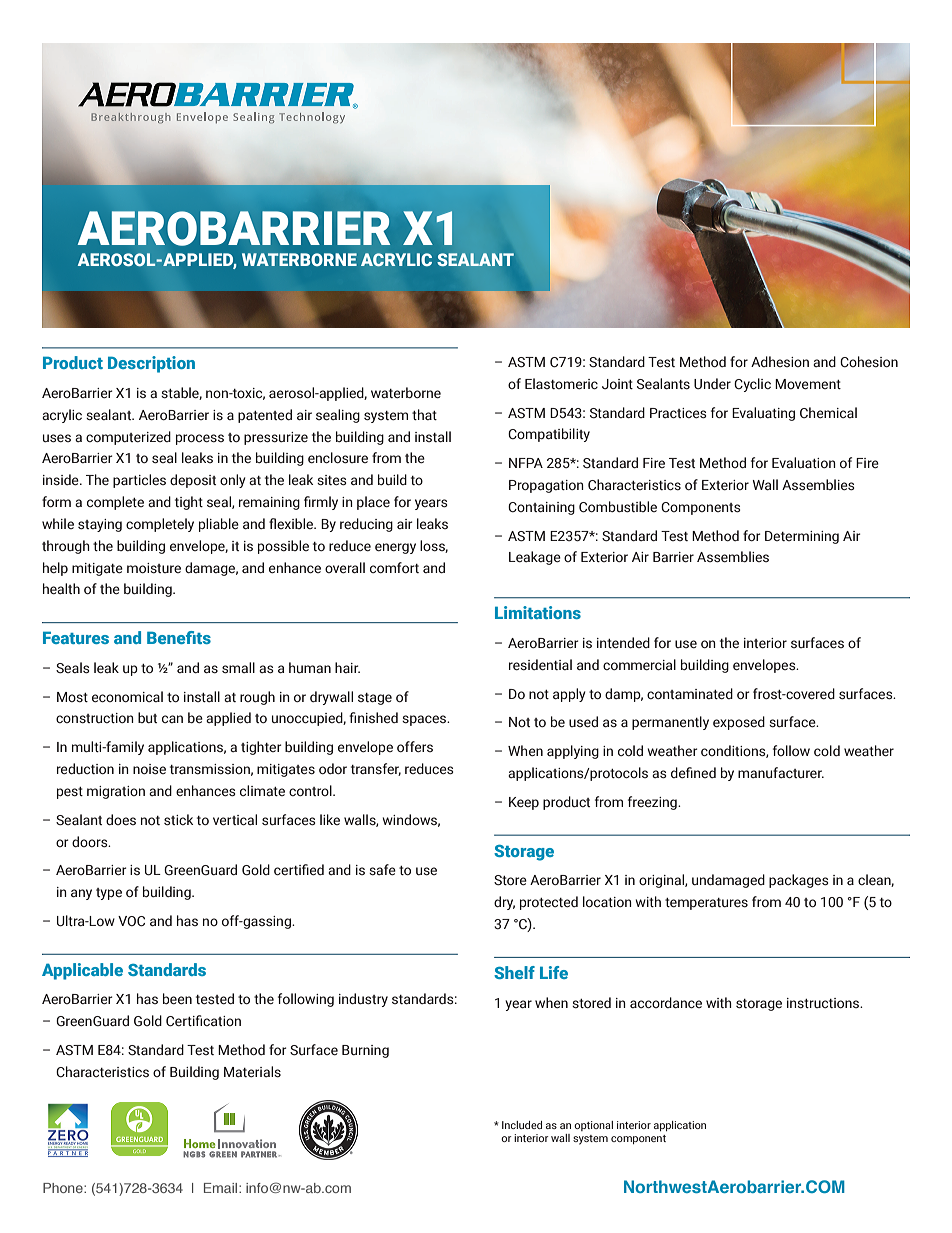  What do you see at coordinates (178, 820) in the page?
I see `stick` at bounding box center [178, 820].
